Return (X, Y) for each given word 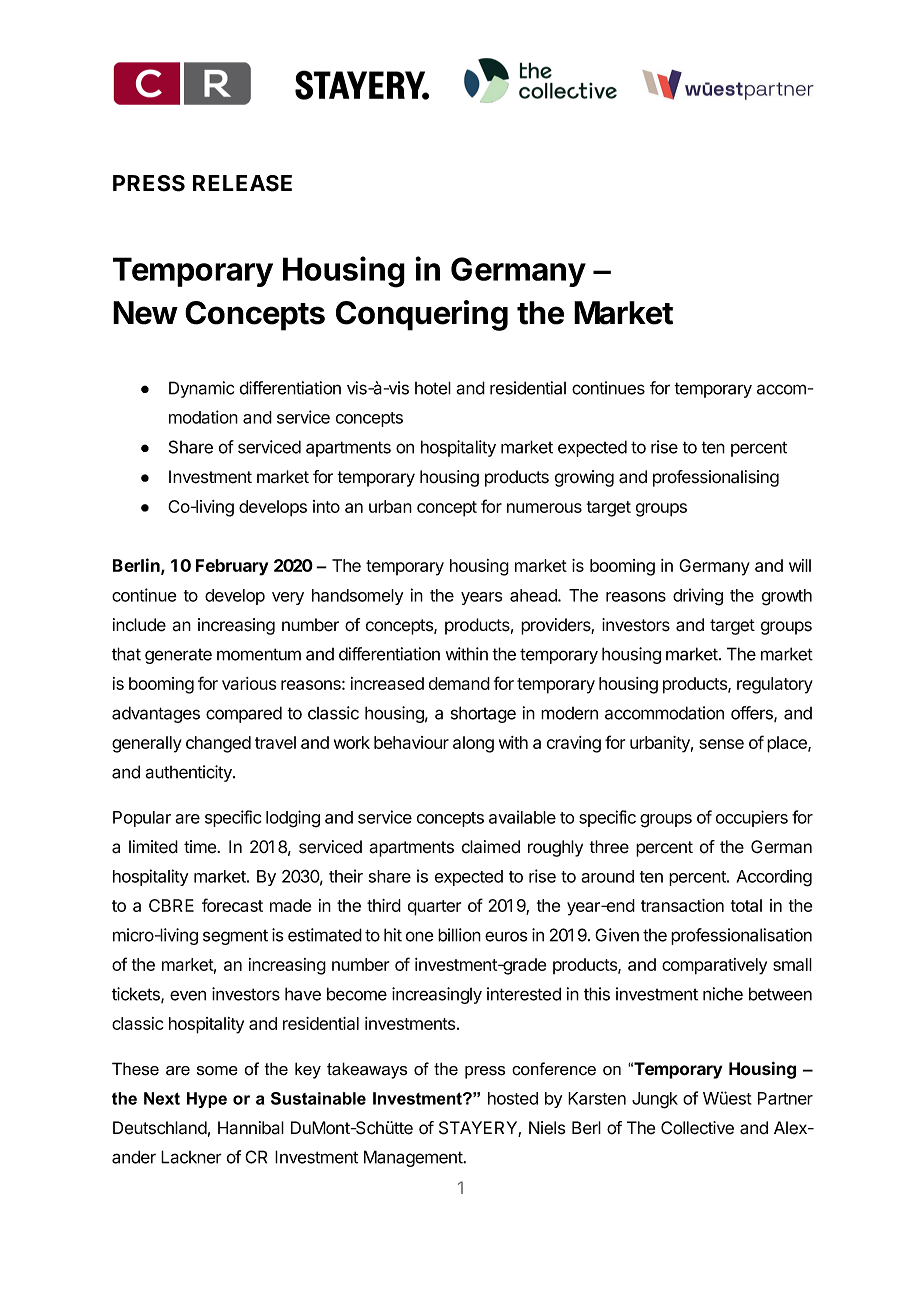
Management (414, 1158)
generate (178, 656)
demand (459, 683)
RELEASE (242, 183)
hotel (433, 388)
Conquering (422, 315)
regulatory (775, 685)
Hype (207, 1100)
